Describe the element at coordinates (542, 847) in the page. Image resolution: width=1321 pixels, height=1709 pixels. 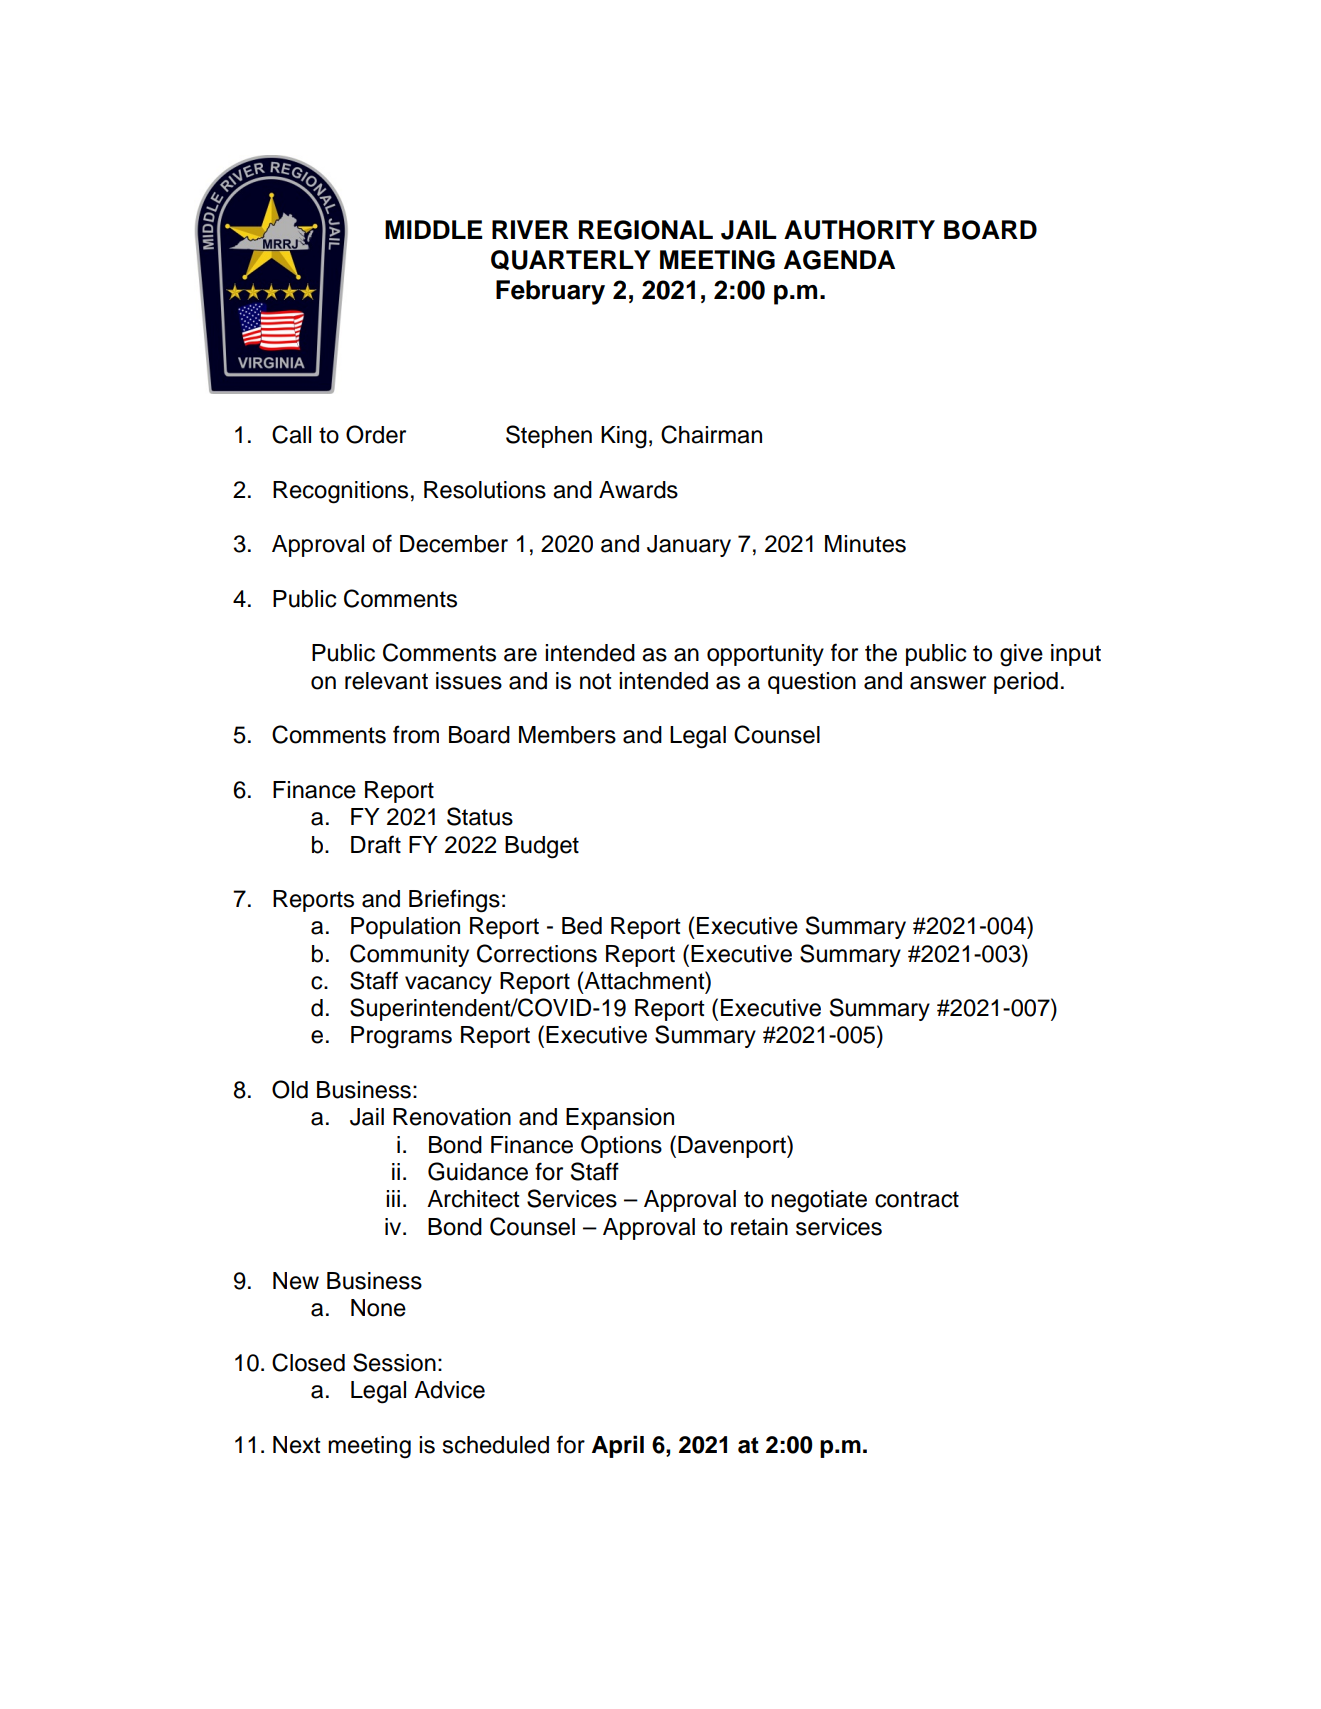
I see `Budget` at that location.
